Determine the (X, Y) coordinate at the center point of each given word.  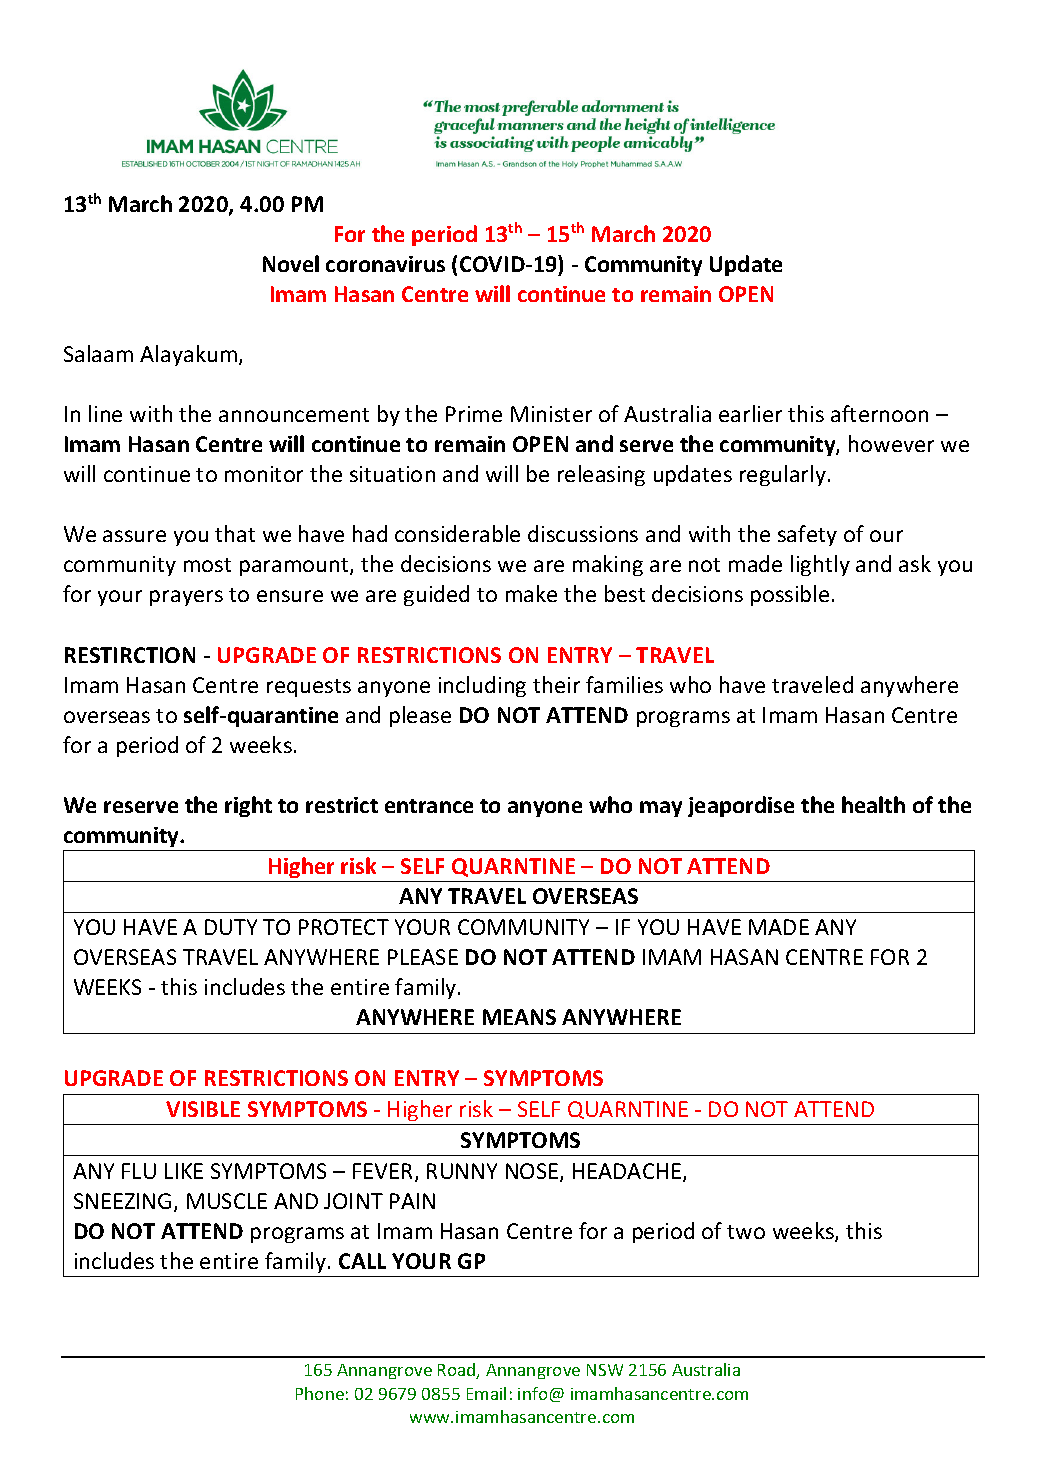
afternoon (879, 413)
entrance (429, 806)
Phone (320, 1393)
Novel (291, 263)
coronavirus (385, 264)
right (248, 806)
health (873, 804)
